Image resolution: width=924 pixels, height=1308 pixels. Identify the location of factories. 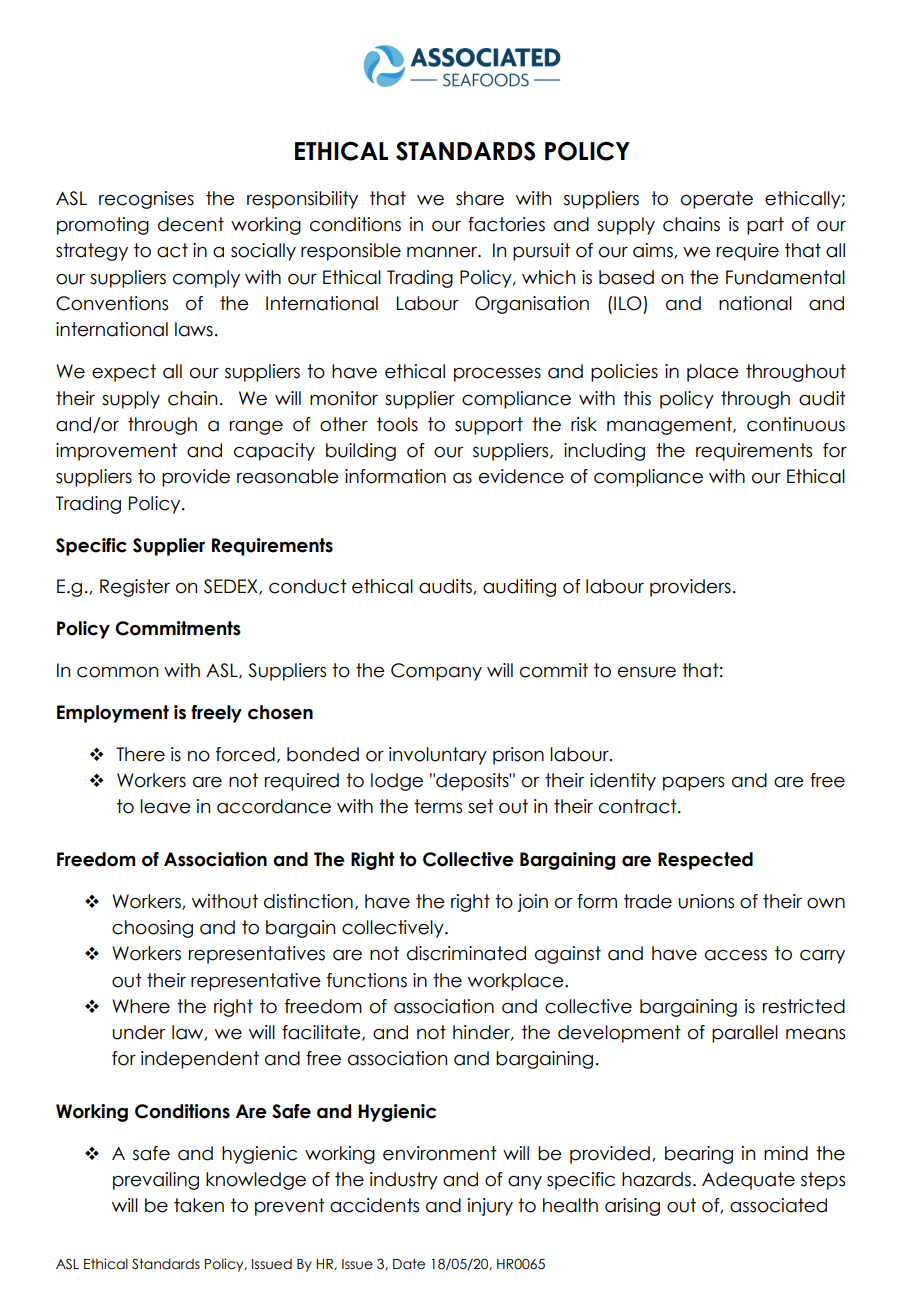
(506, 224).
